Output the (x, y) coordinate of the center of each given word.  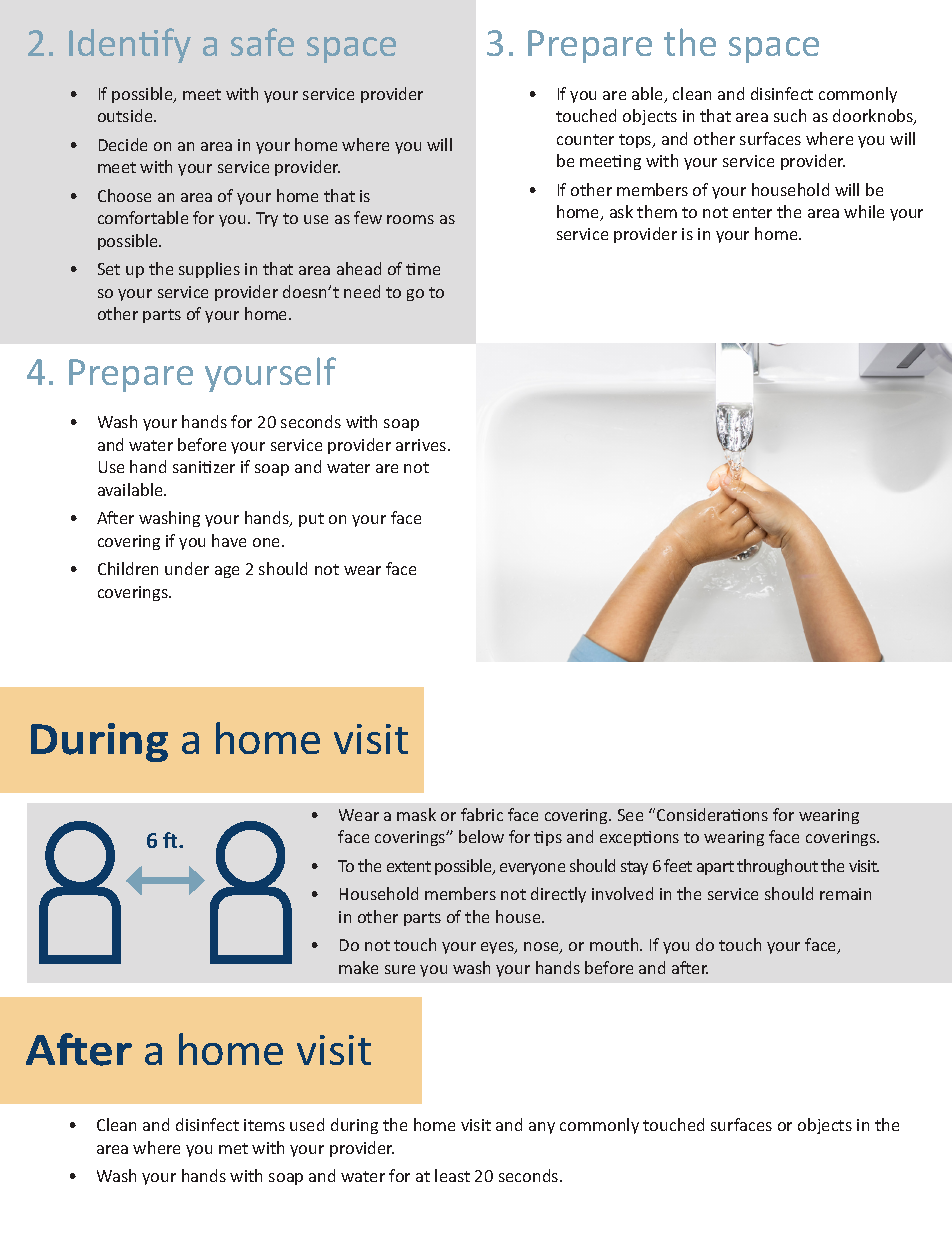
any (542, 1128)
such (790, 115)
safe (262, 42)
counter (585, 139)
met (233, 1148)
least (452, 1175)
